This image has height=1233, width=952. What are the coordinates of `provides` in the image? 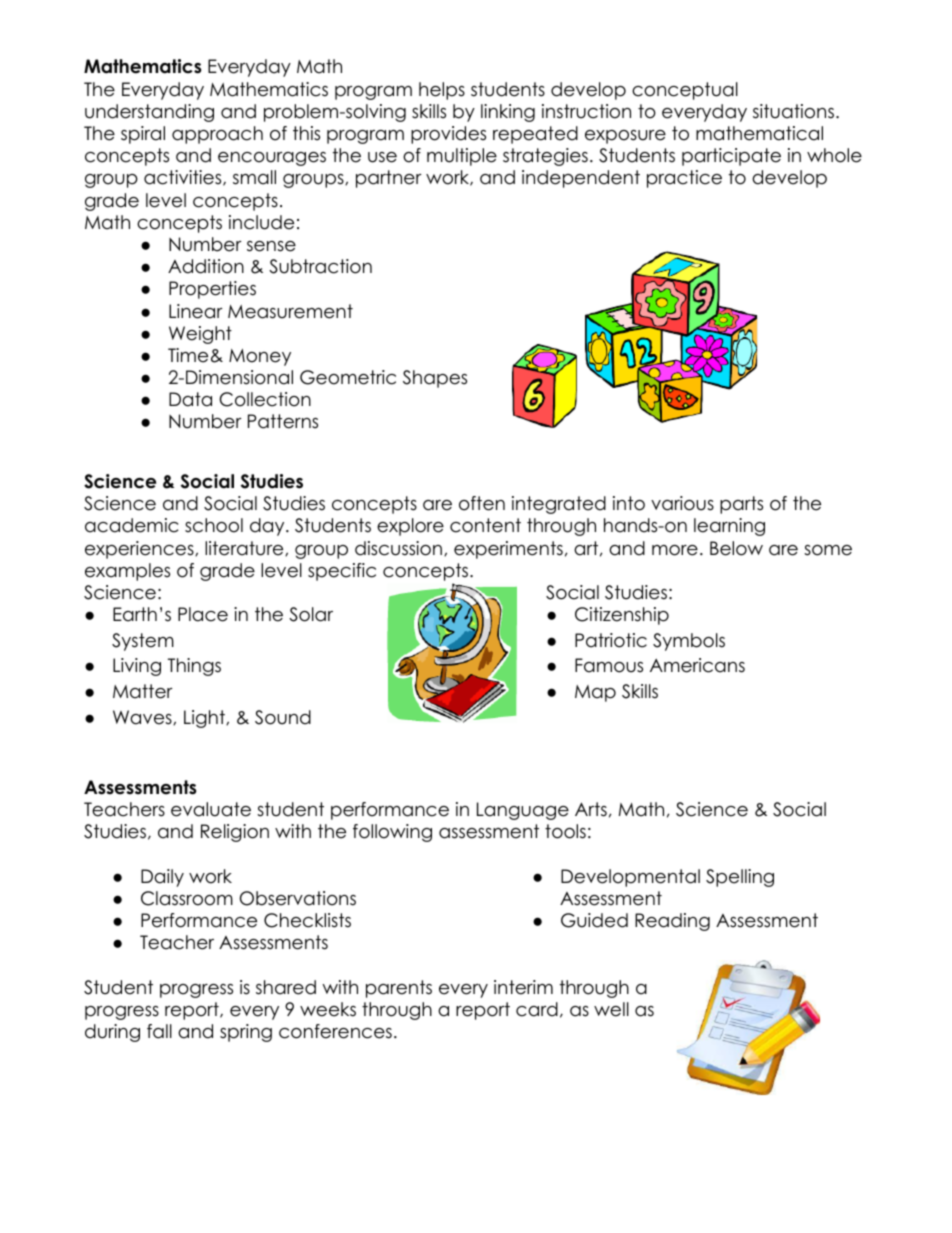 It's located at (448, 135).
